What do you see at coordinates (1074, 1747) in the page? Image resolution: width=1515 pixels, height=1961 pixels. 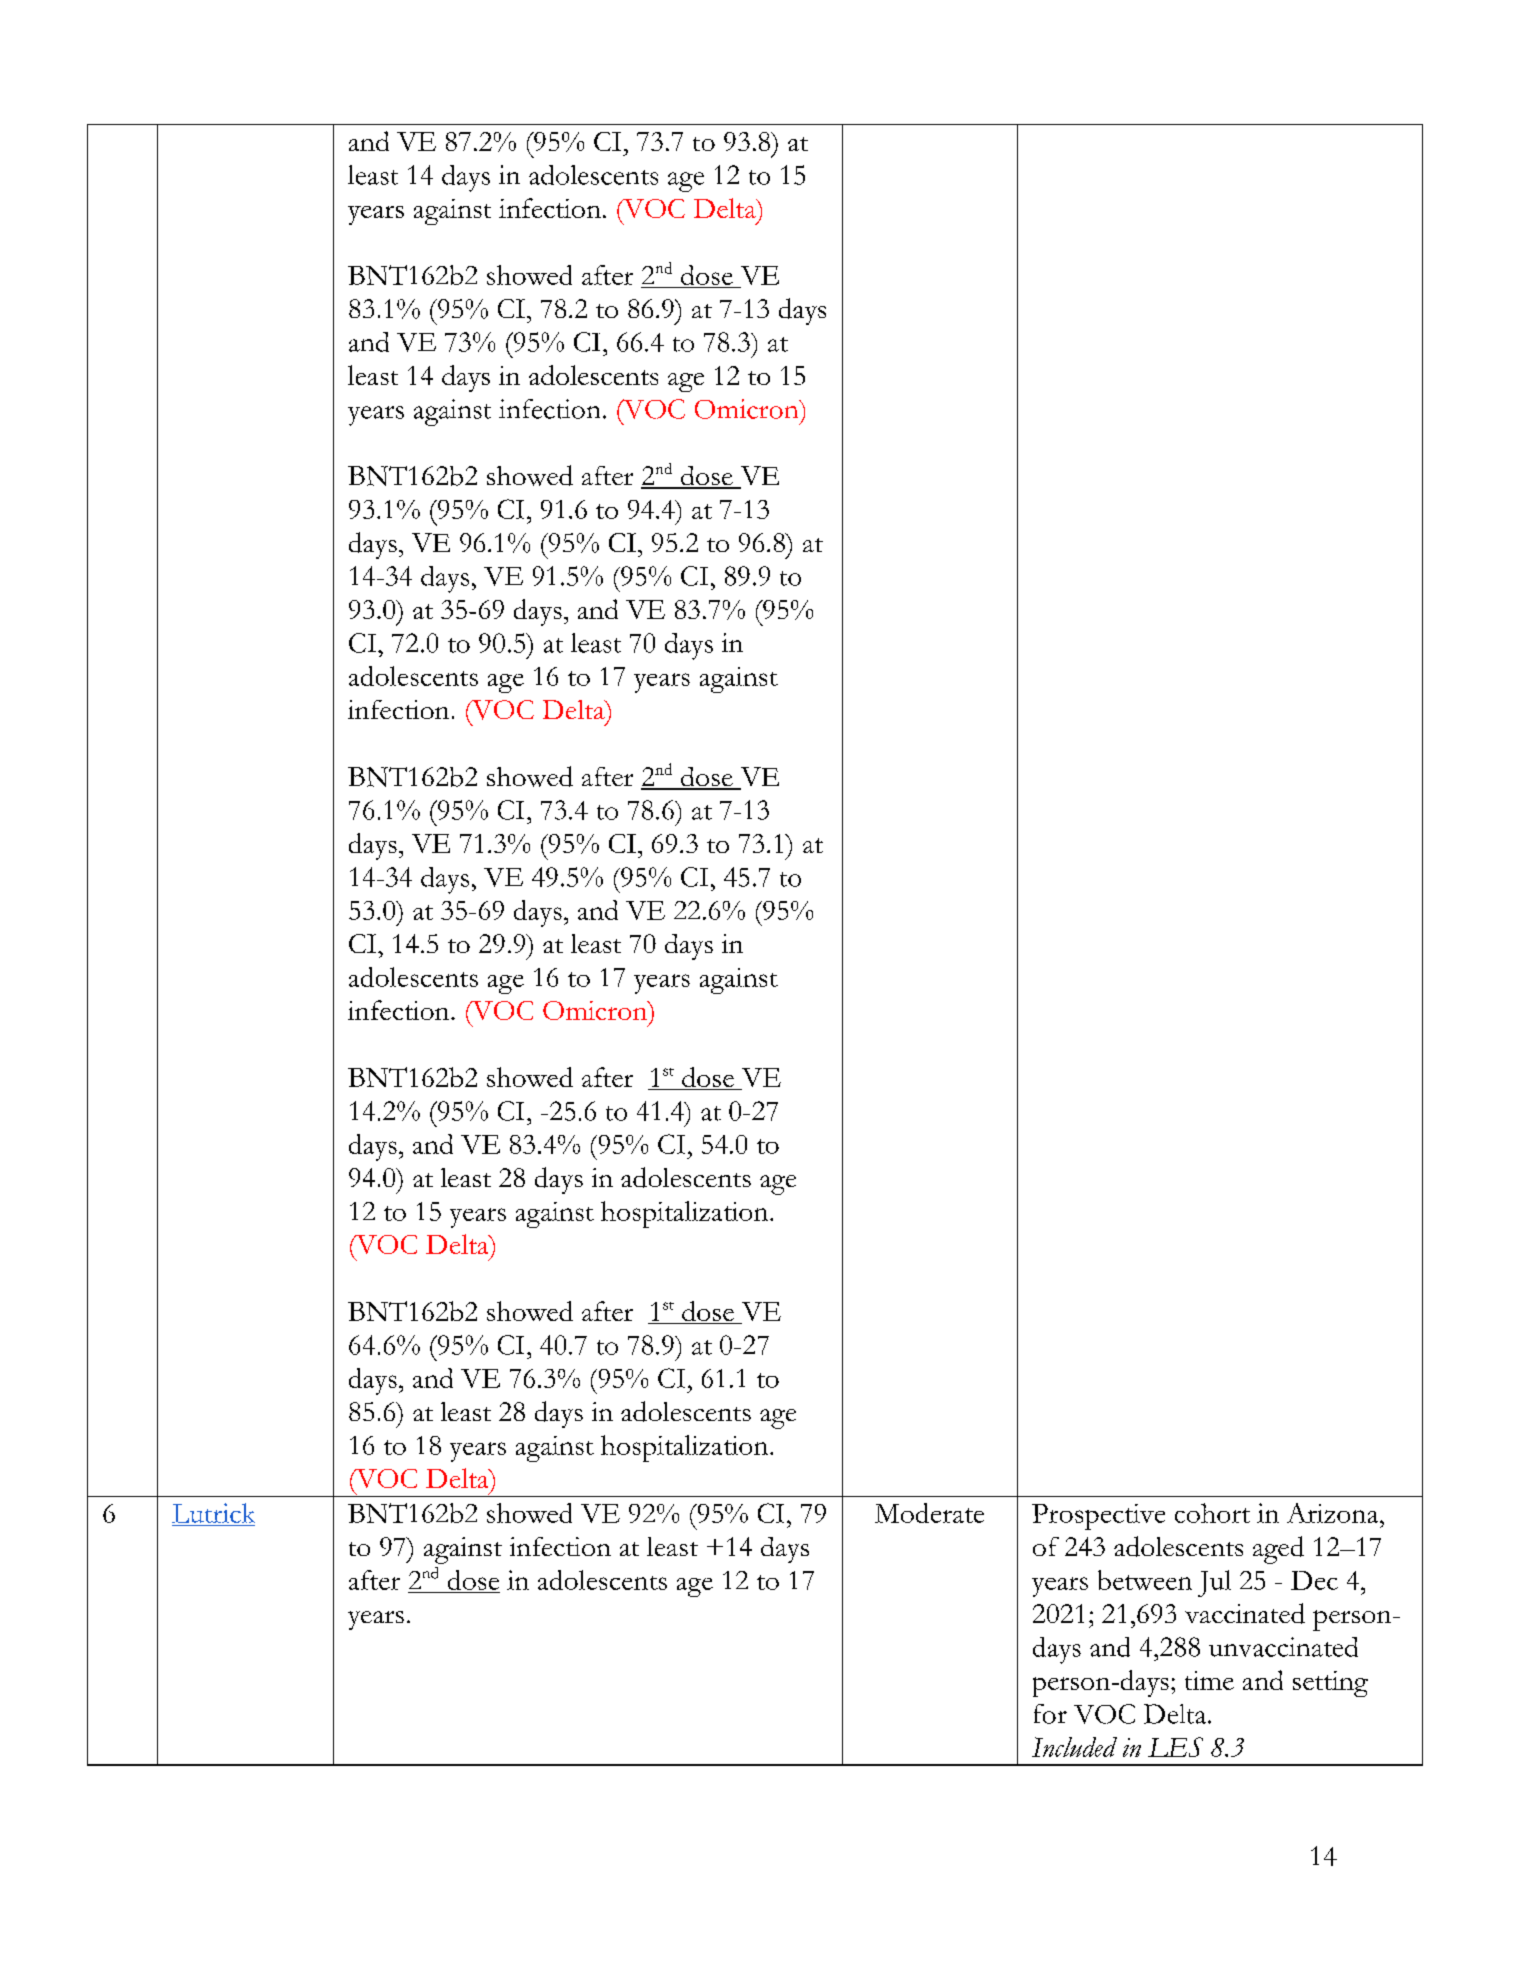 I see `Included` at bounding box center [1074, 1747].
